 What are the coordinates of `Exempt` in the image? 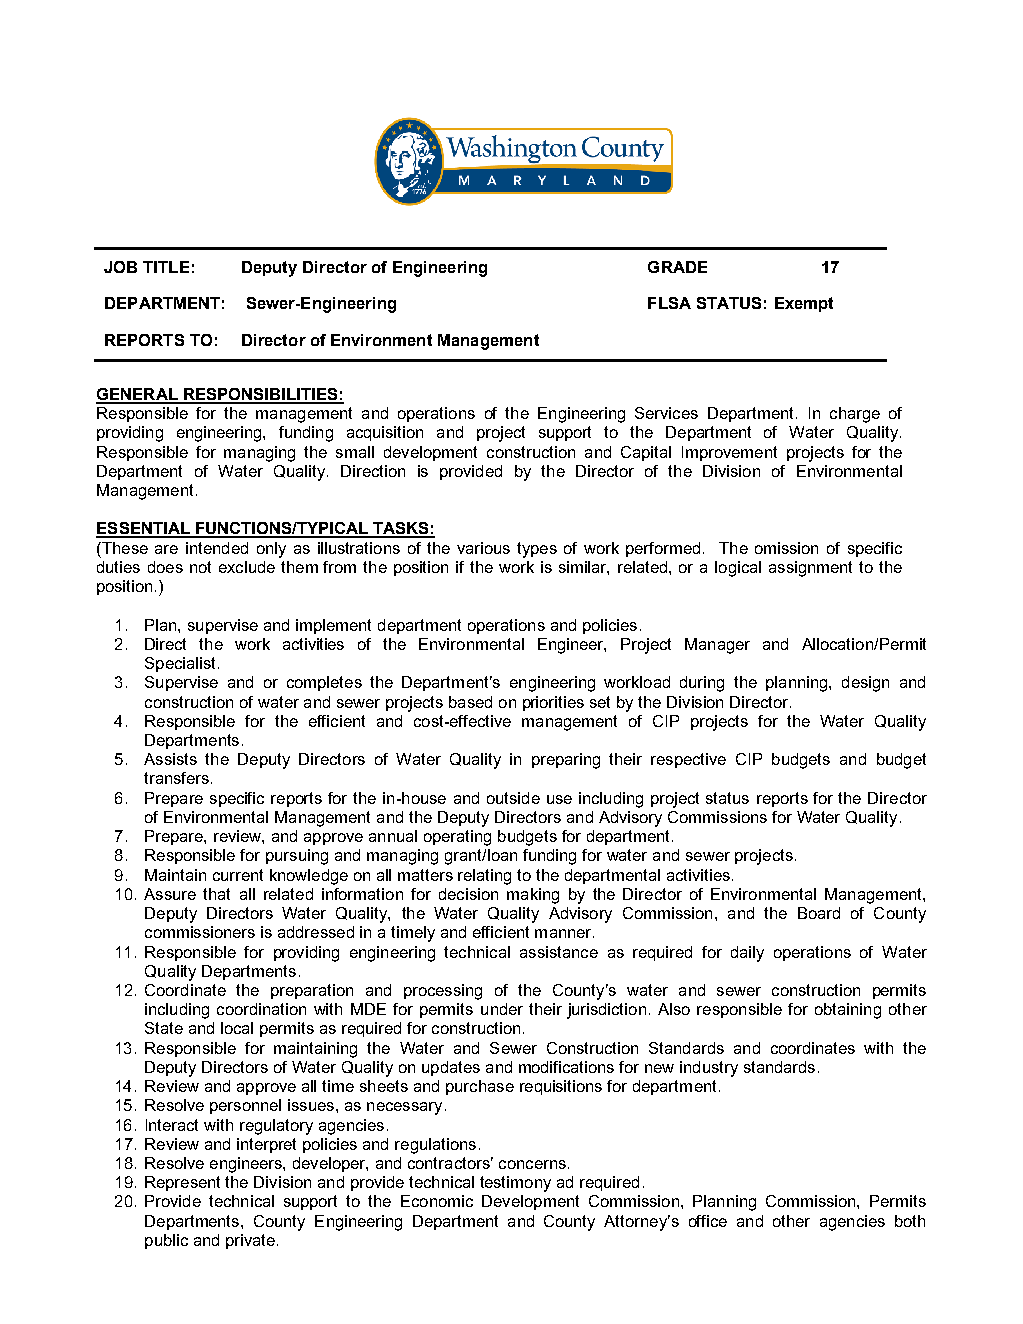 It's located at (804, 304).
